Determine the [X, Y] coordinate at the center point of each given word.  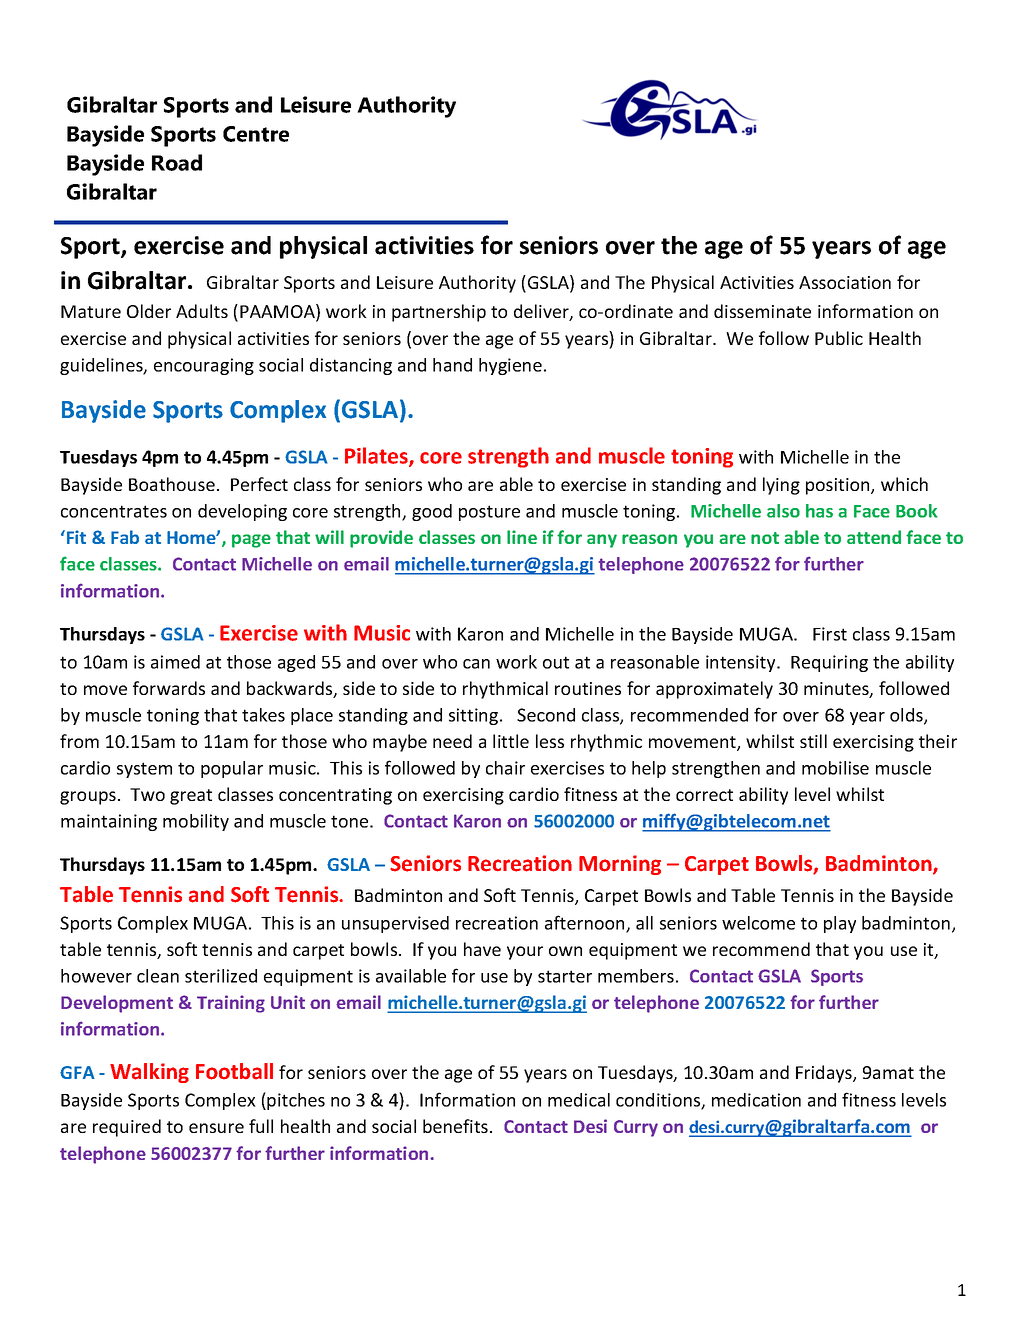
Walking [149, 1073]
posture [489, 513]
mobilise [835, 768]
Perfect [259, 484]
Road [177, 162]
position [839, 486]
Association [845, 282]
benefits [455, 1126]
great [191, 797]
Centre [256, 134]
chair [505, 768]
